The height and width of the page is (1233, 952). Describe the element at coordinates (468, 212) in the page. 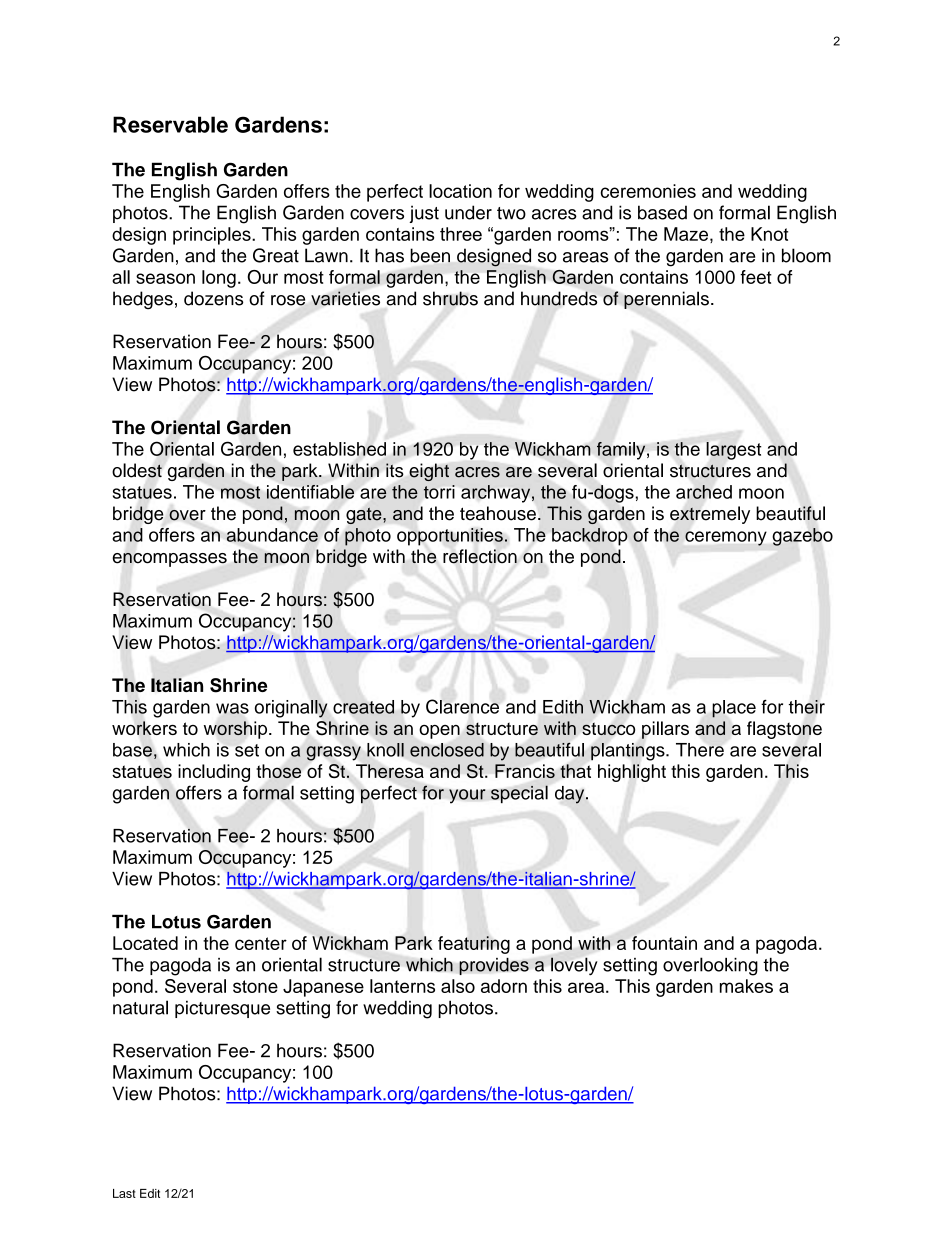

I see `under` at that location.
